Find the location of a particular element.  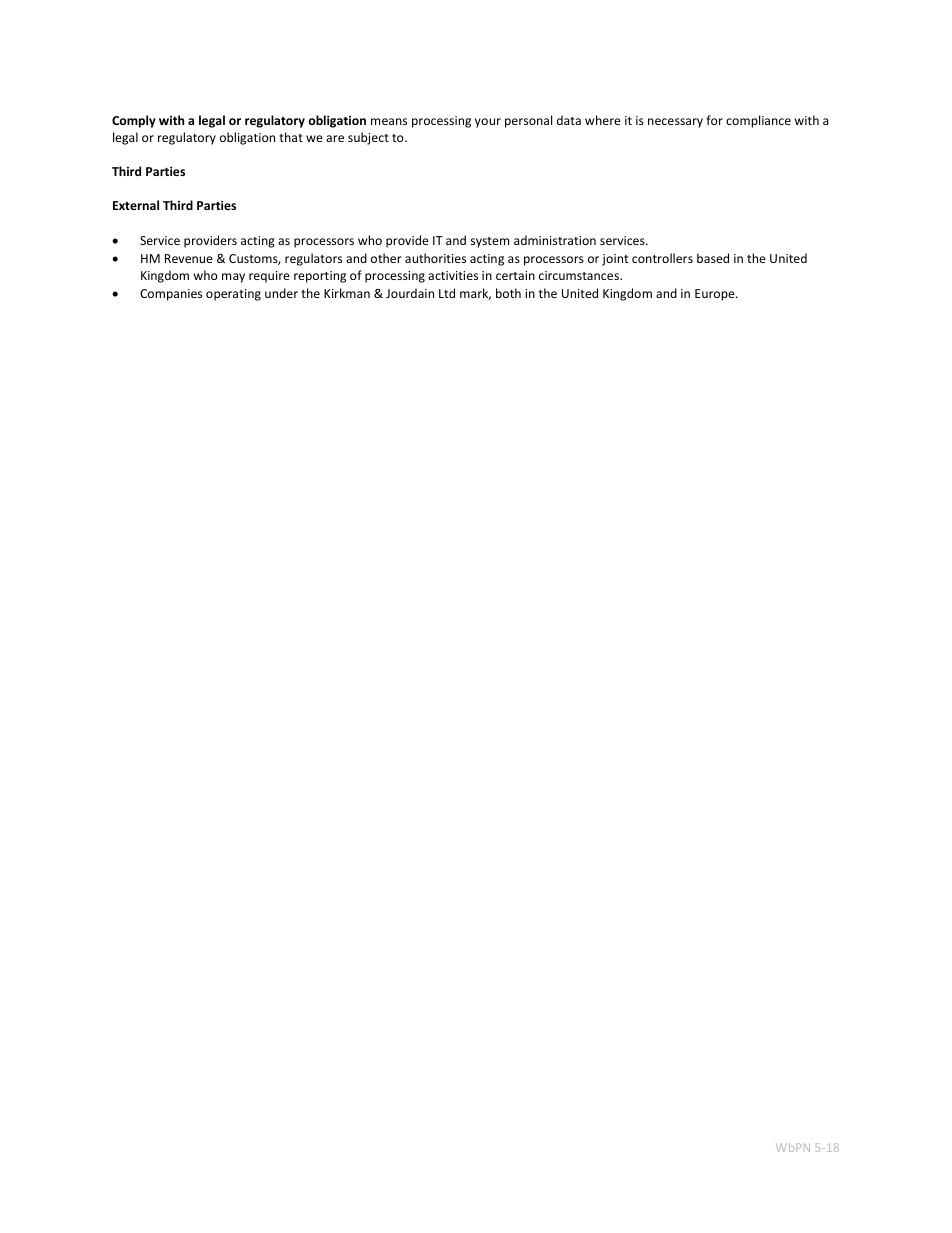

operating is located at coordinates (233, 295).
